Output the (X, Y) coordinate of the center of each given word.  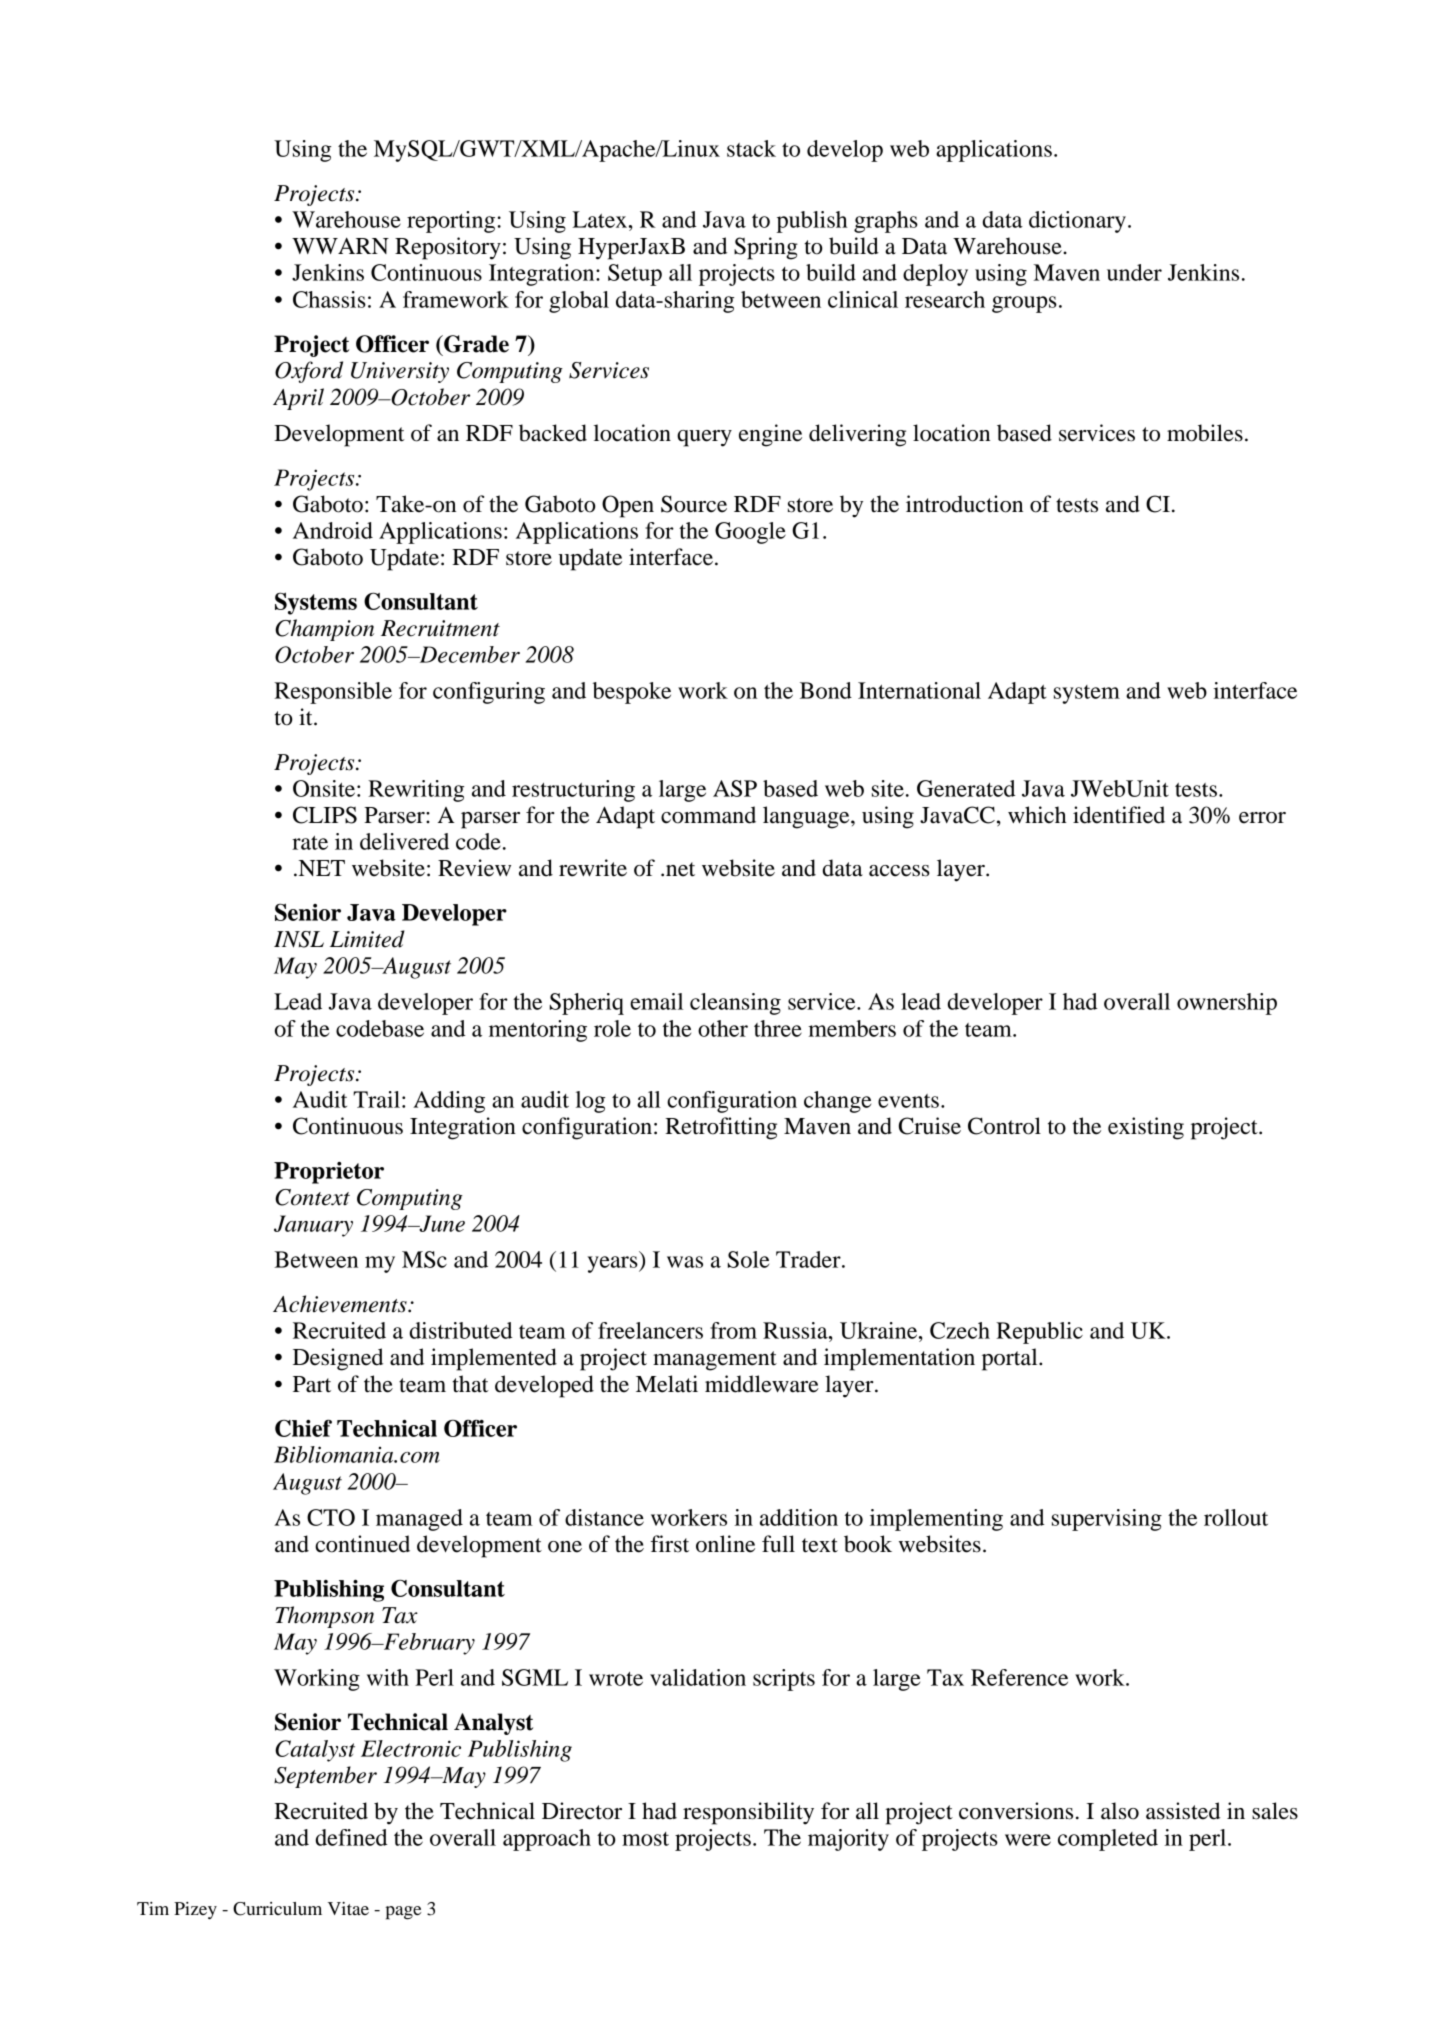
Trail (376, 1099)
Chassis (329, 299)
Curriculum (277, 1909)
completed (1108, 1840)
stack (751, 148)
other (723, 1028)
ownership (1227, 1004)
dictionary (1077, 222)
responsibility (748, 1813)
